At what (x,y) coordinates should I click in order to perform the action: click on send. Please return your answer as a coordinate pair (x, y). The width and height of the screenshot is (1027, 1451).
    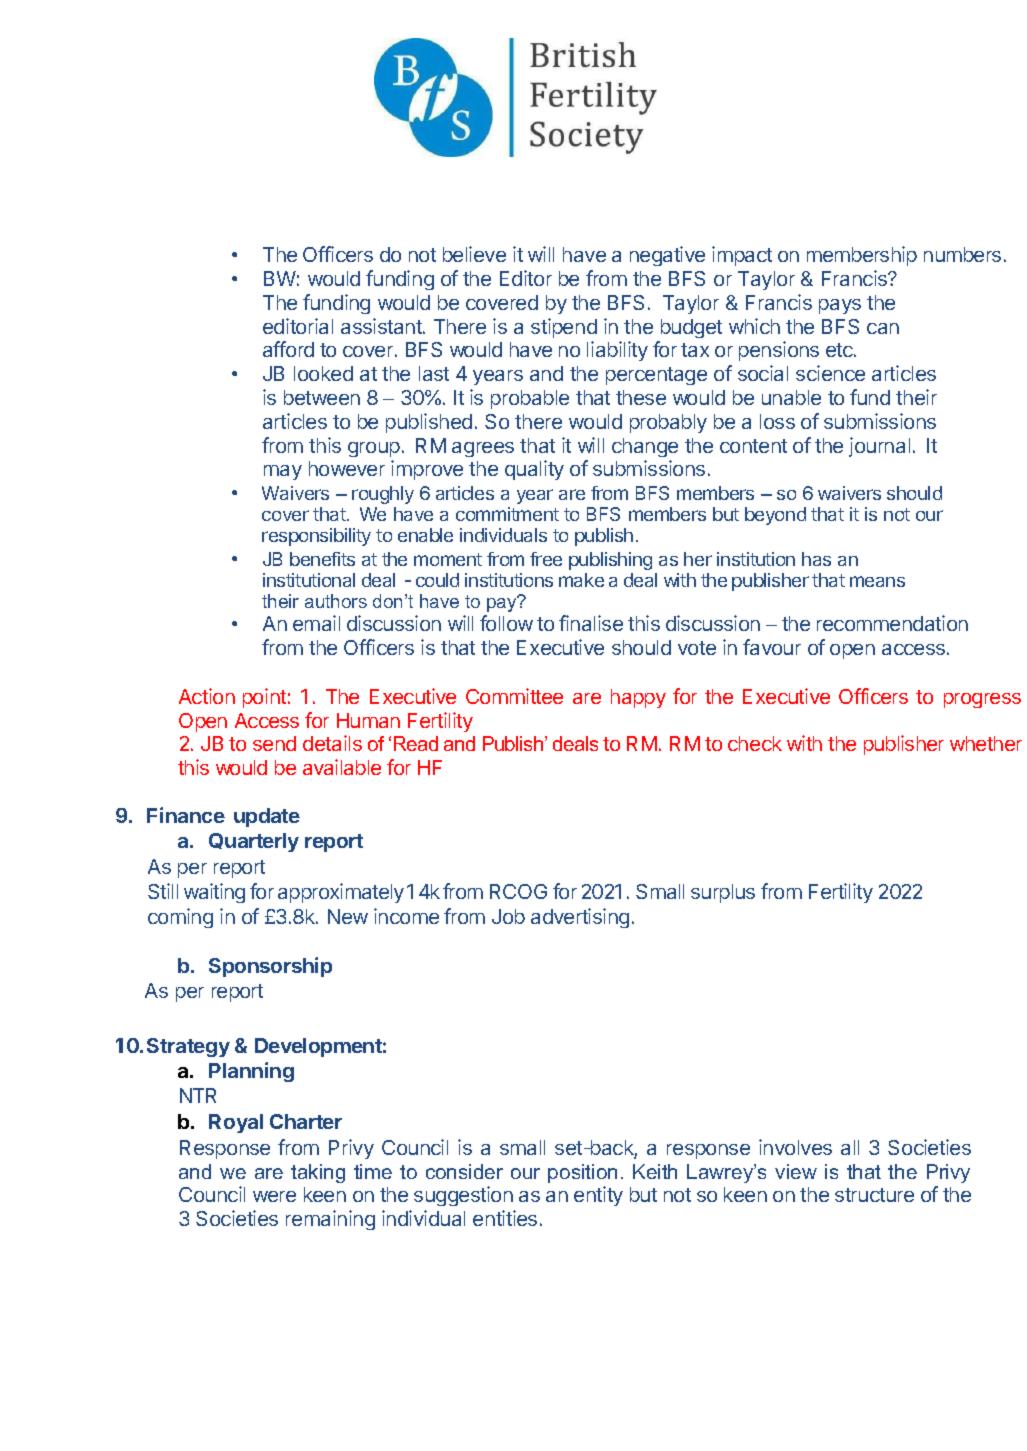
    Looking at the image, I should click on (274, 743).
